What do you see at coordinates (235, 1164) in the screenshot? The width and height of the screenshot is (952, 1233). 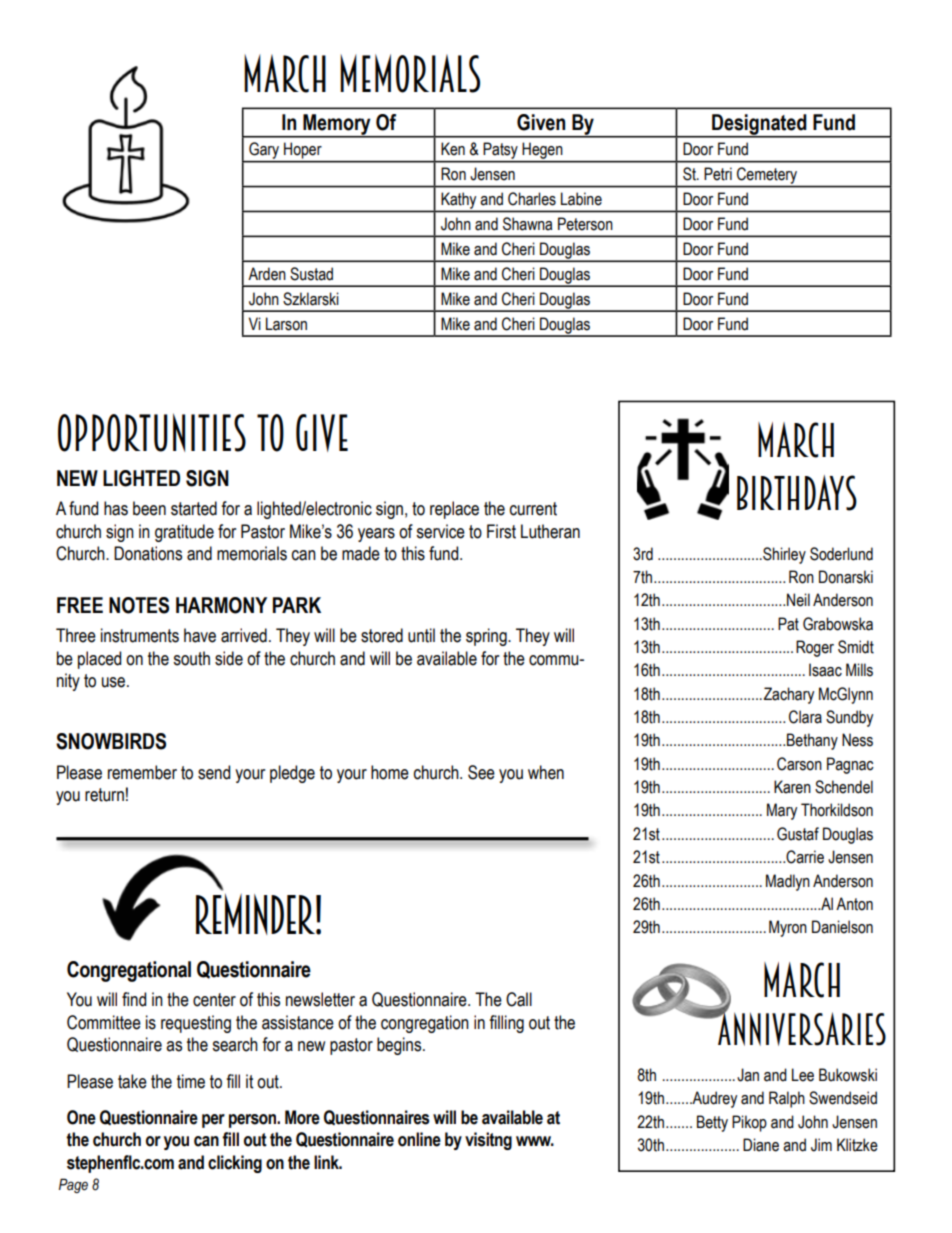 I see `clicking` at bounding box center [235, 1164].
